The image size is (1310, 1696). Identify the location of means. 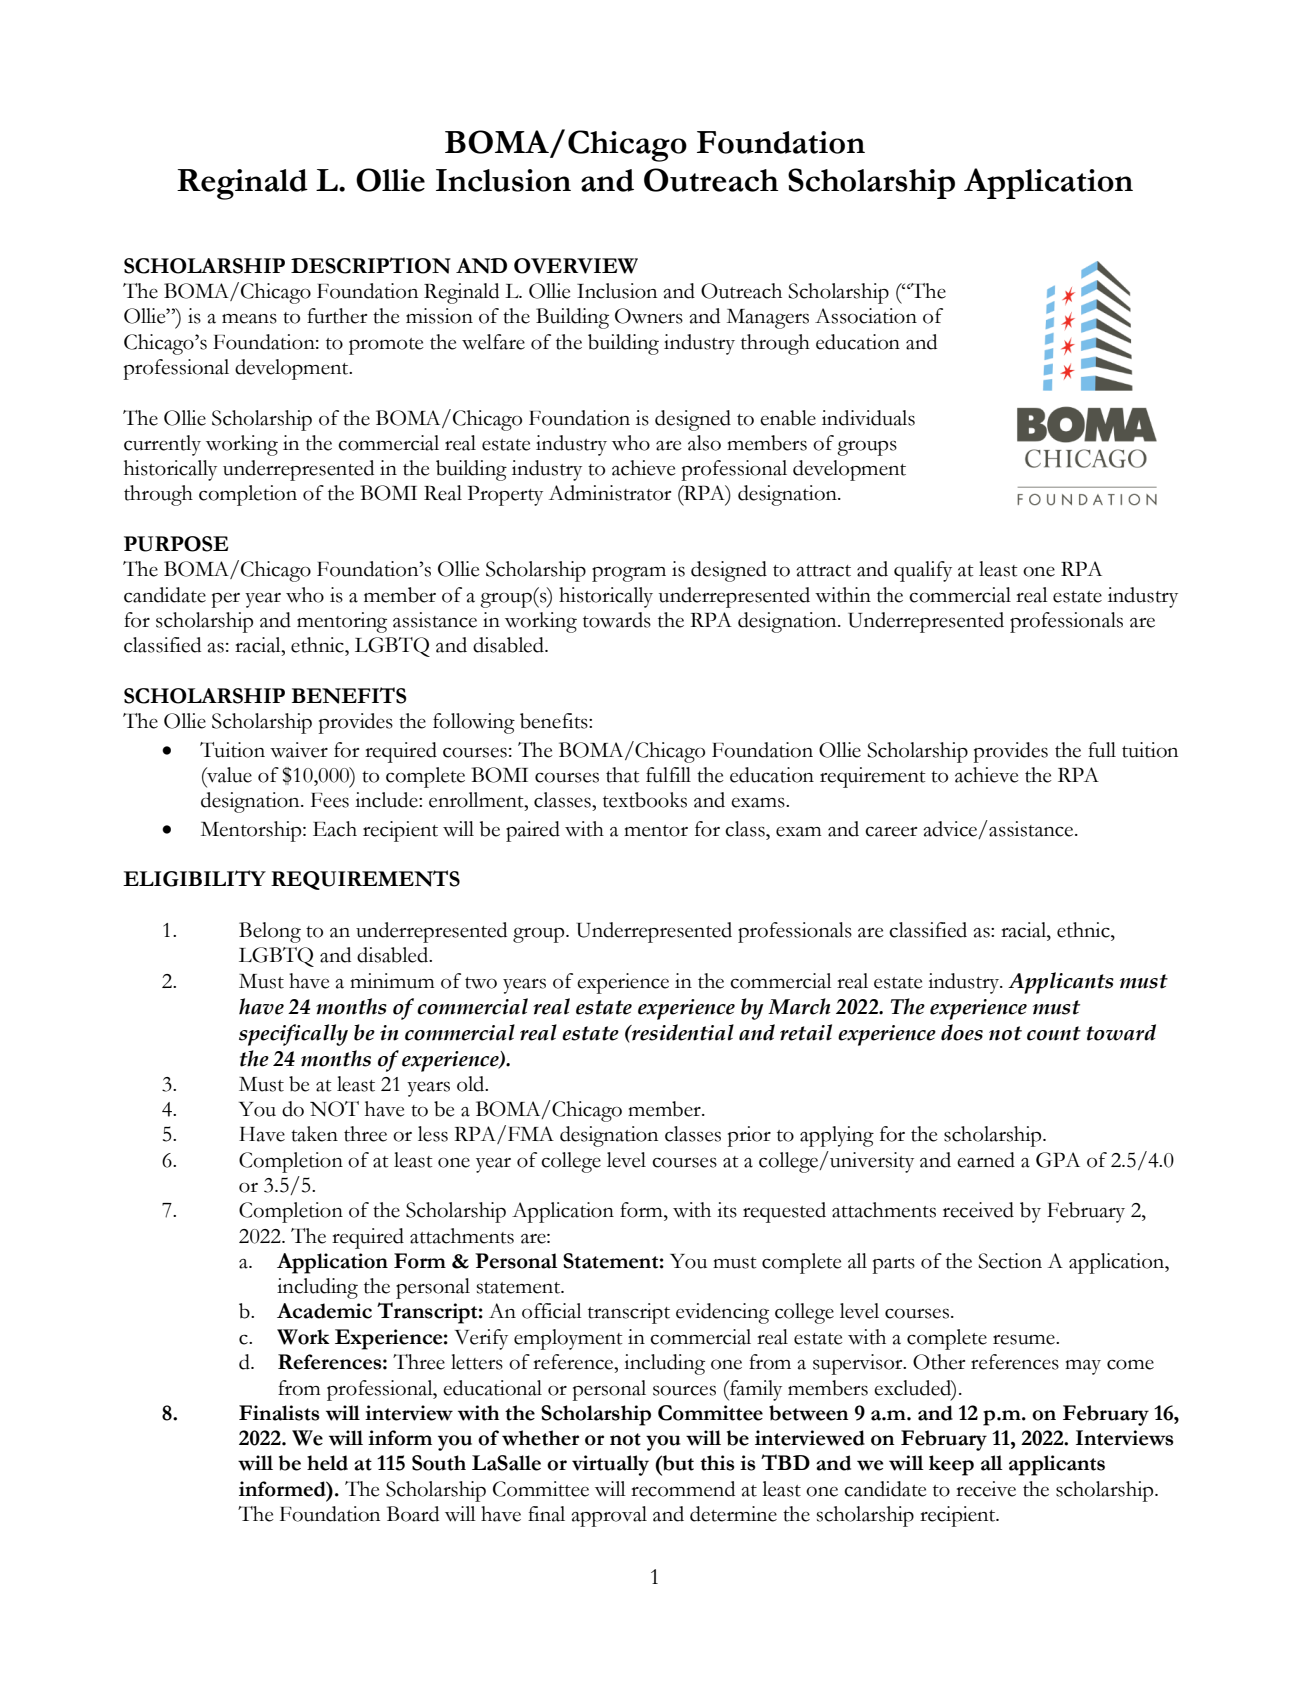
(249, 319).
